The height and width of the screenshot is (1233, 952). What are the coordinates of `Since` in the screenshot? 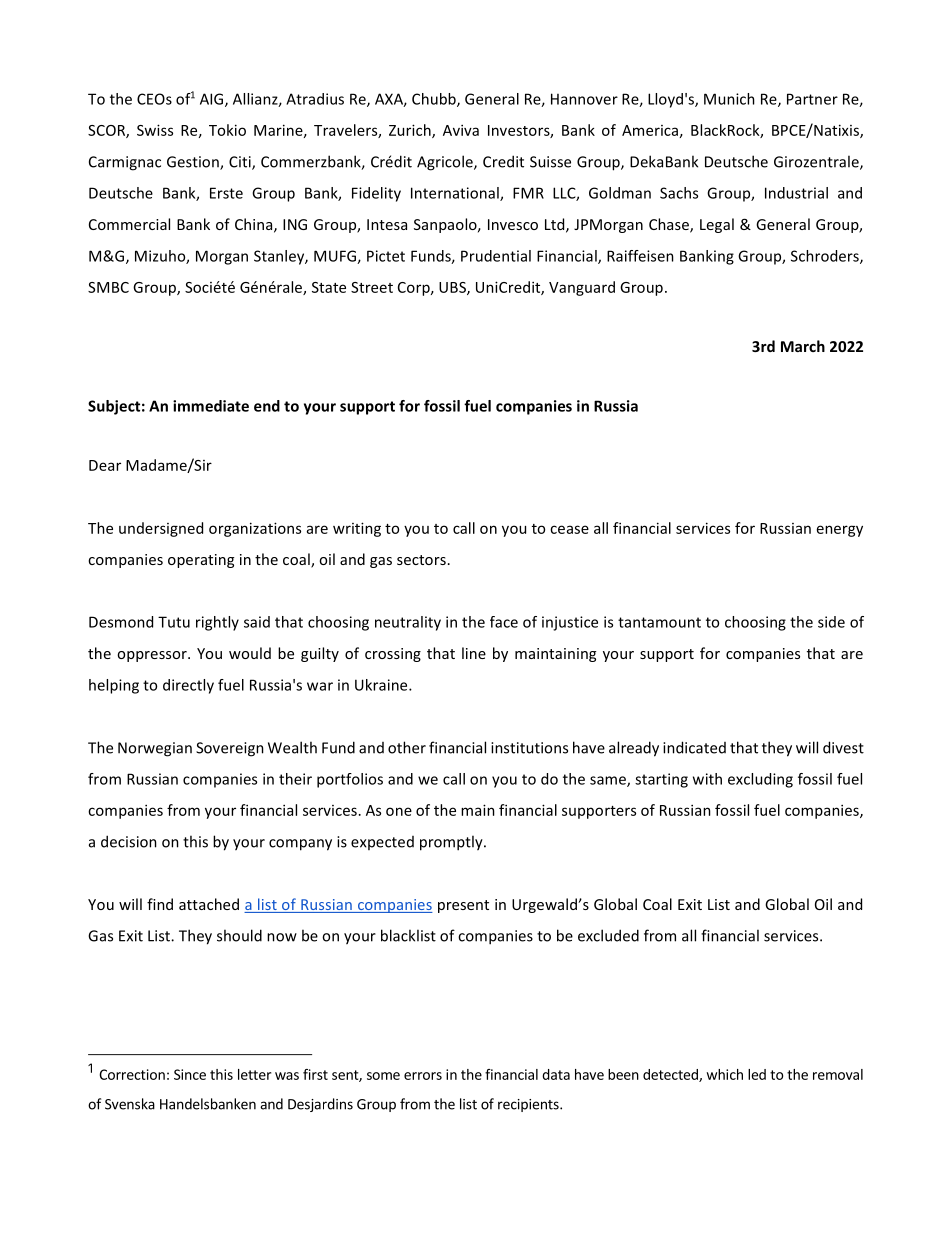 It's located at (190, 1074).
